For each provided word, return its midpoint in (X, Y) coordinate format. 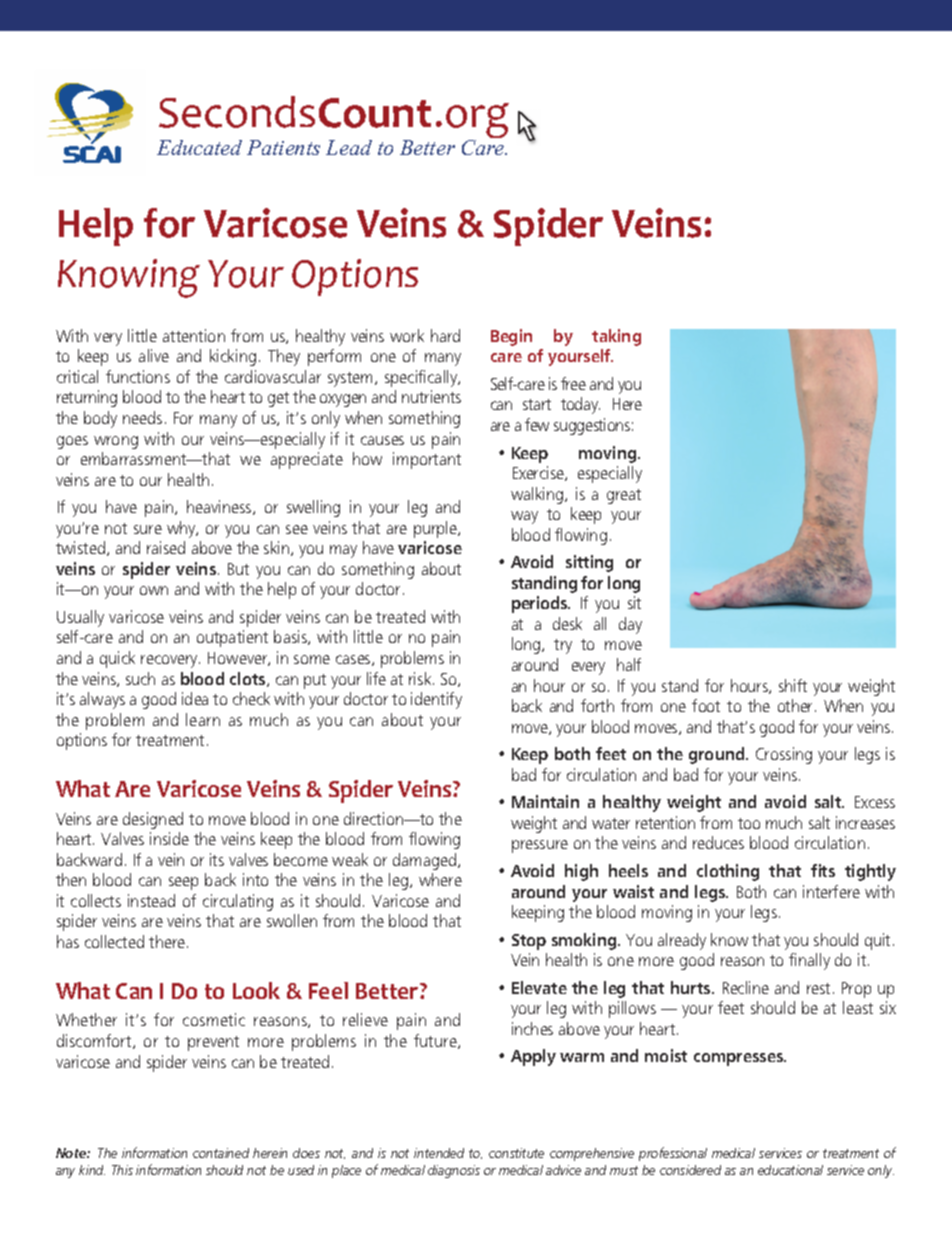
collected (114, 941)
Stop (529, 942)
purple (437, 529)
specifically (422, 378)
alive (154, 355)
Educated (199, 147)
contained (221, 1153)
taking (616, 337)
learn (203, 719)
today (580, 405)
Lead (349, 147)
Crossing (784, 755)
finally (809, 961)
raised (166, 547)
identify (436, 700)
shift (793, 685)
